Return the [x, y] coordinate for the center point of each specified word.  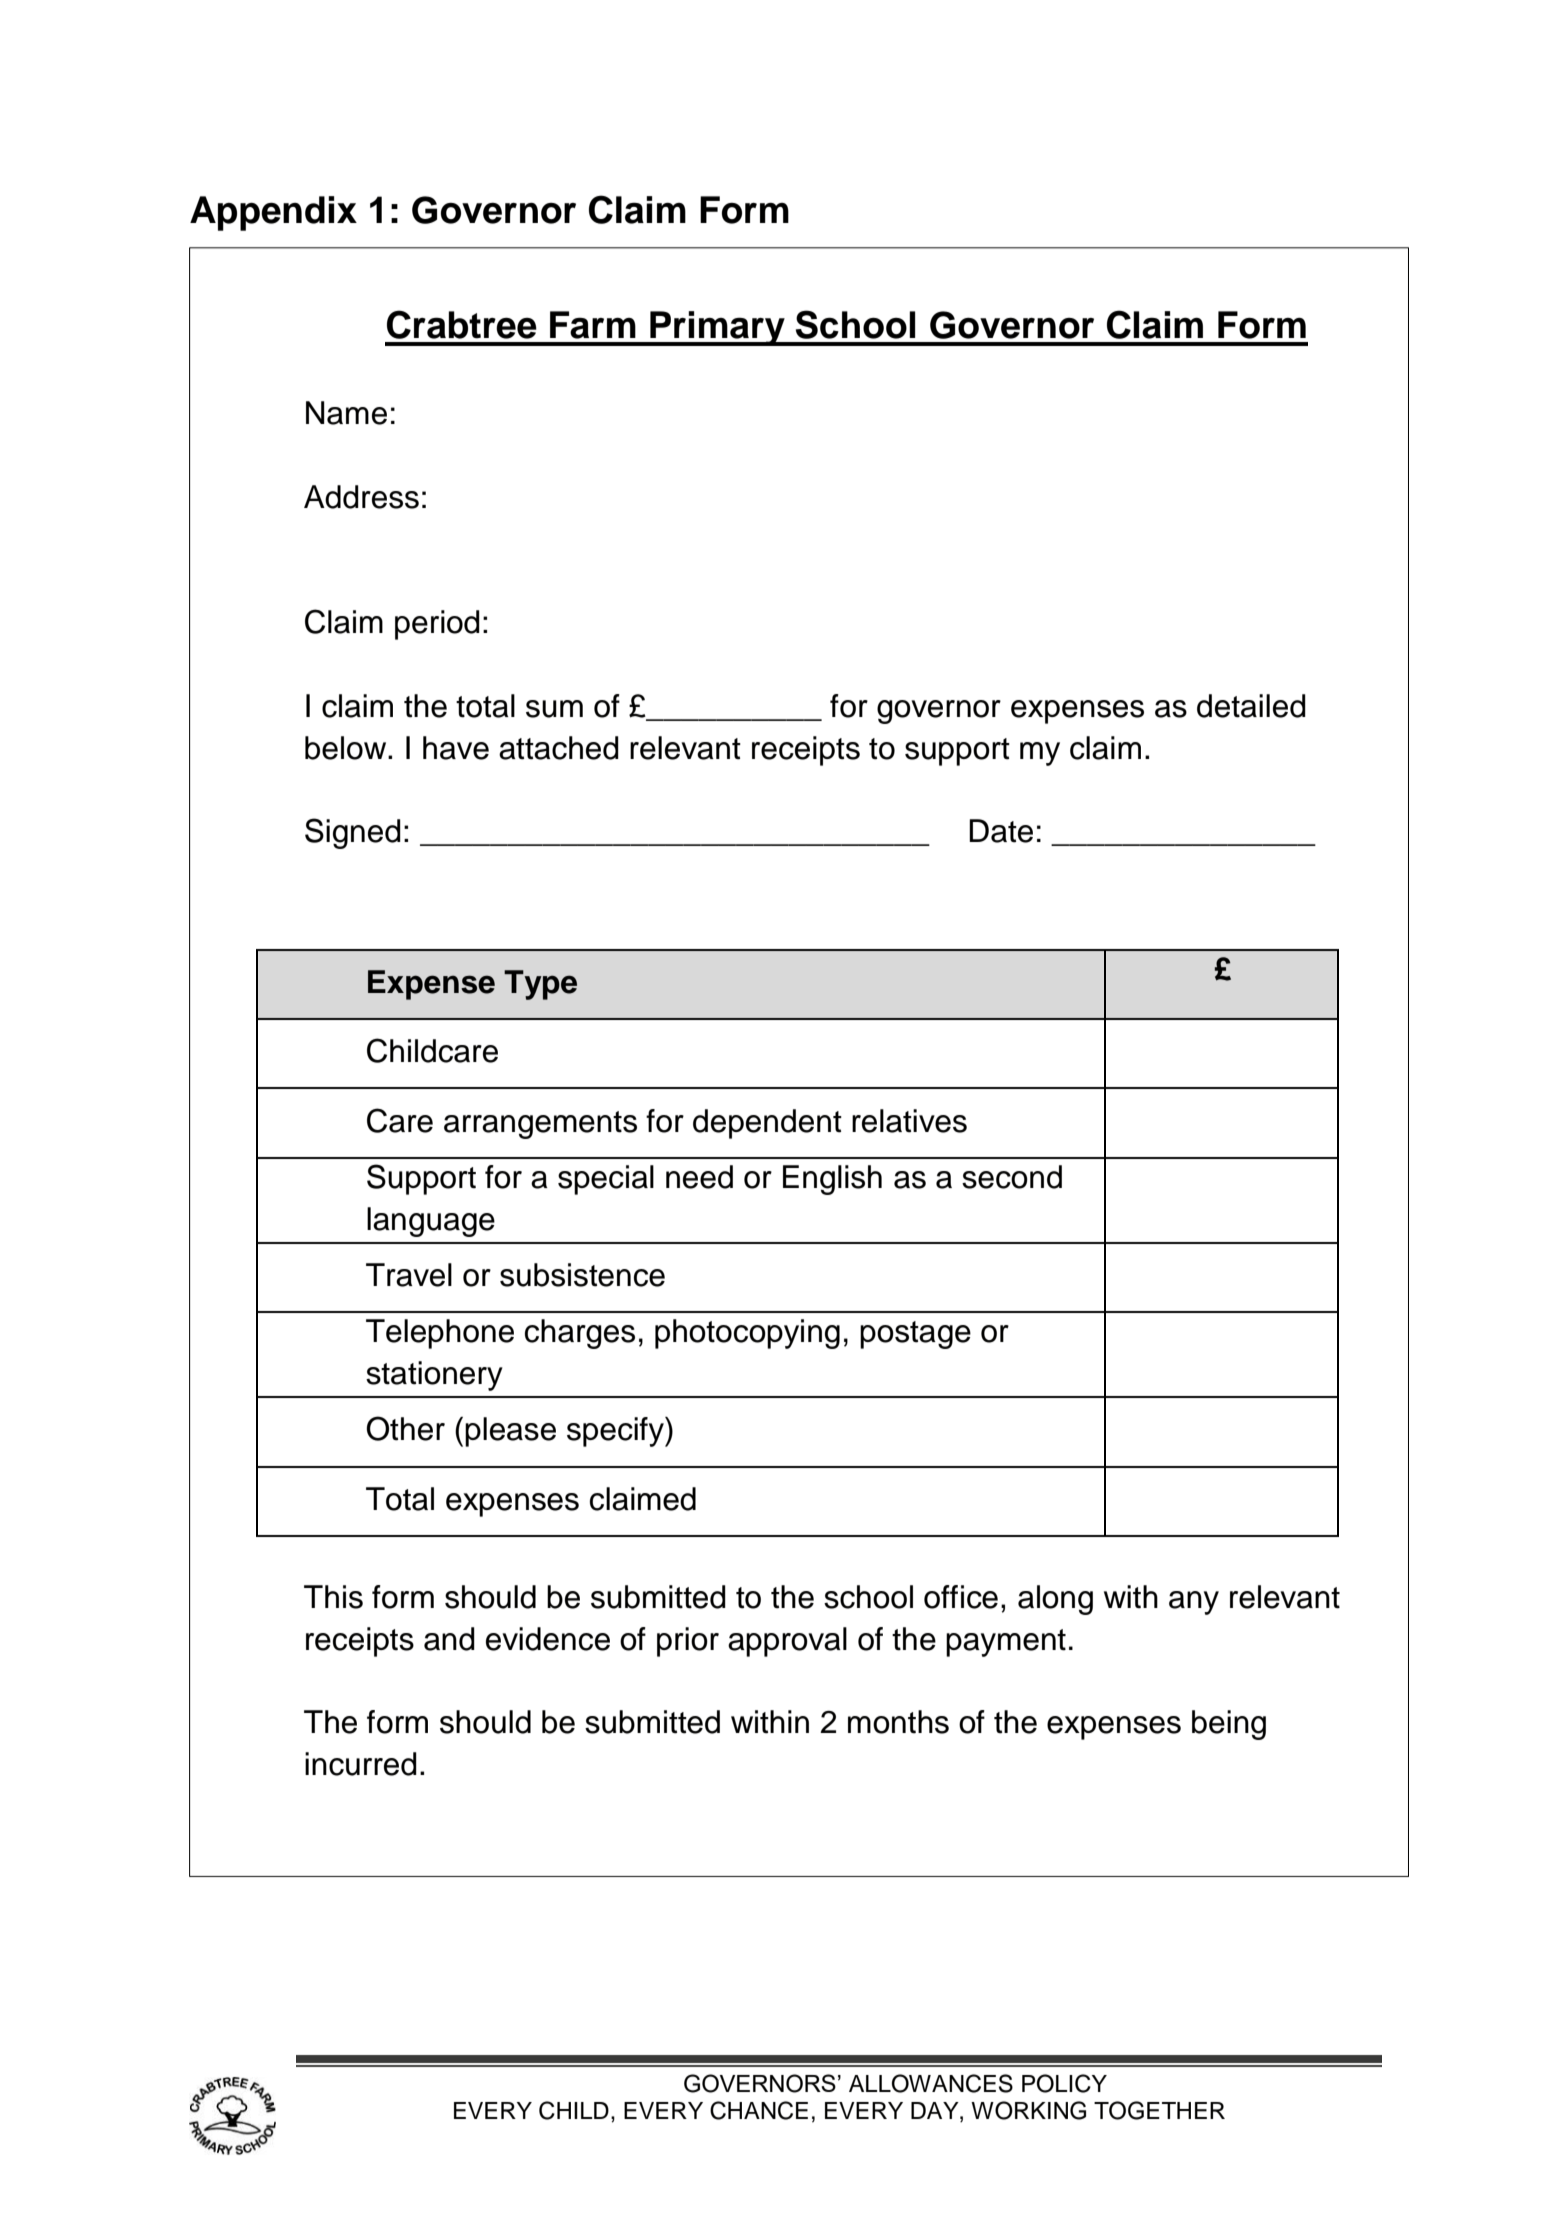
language [431, 1222]
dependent [767, 1124]
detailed [1251, 706]
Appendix [273, 213]
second [1012, 1177]
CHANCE [759, 2110]
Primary [717, 328]
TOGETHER [1159, 2110]
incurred [361, 1764]
